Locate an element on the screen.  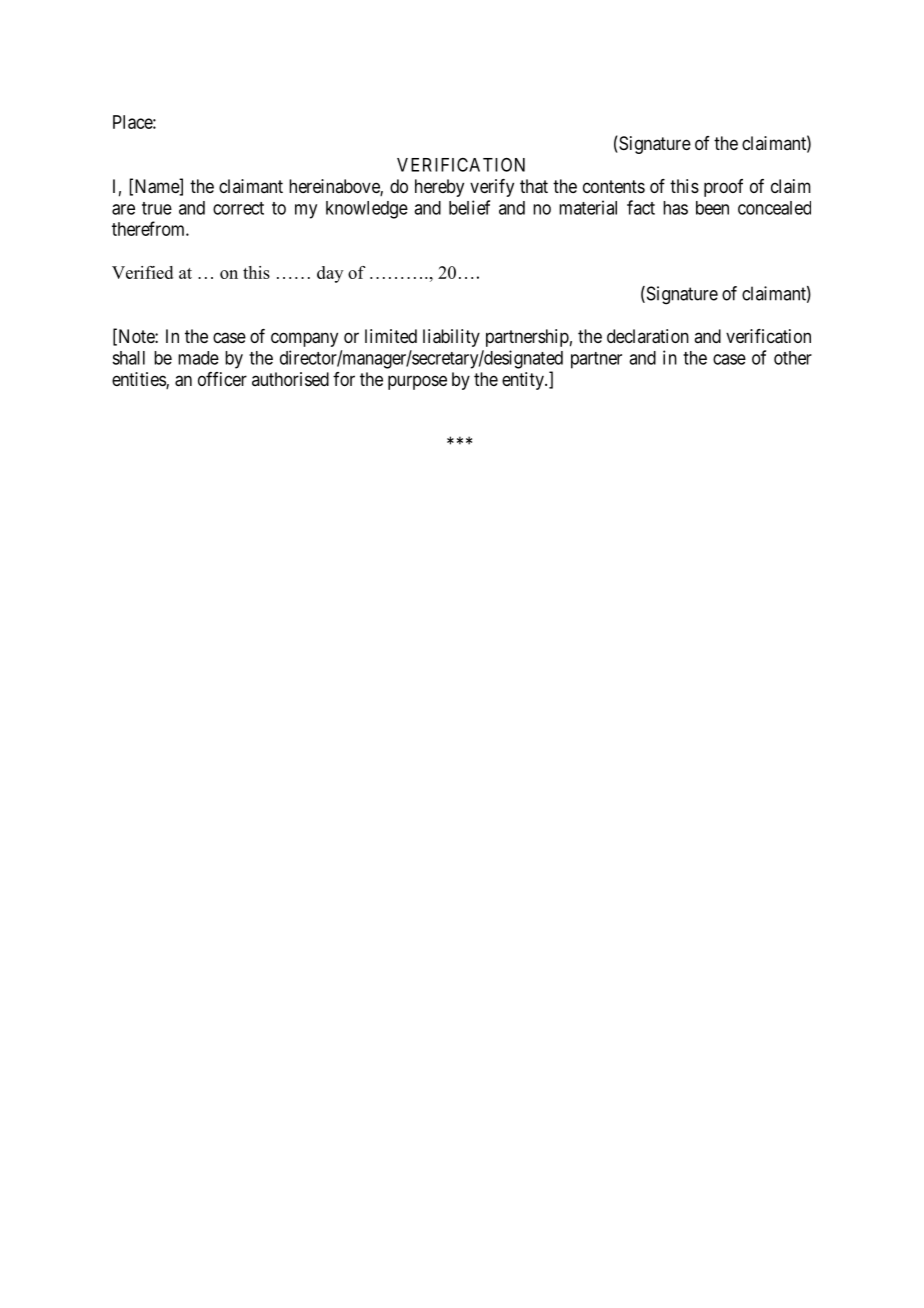
purpose is located at coordinates (417, 382).
